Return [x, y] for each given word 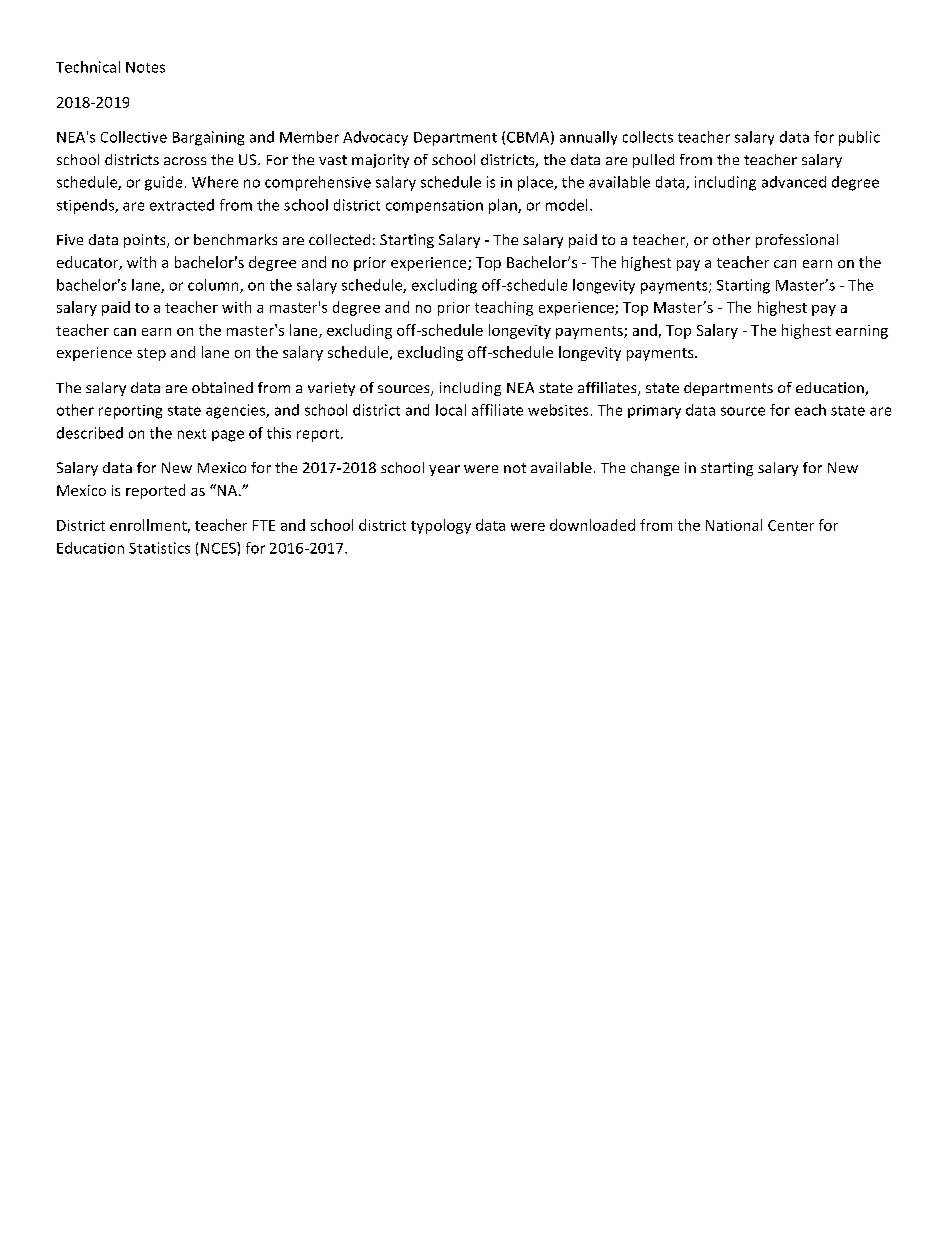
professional [797, 241]
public [859, 138]
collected [339, 239]
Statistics [159, 548]
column [214, 286]
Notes [145, 67]
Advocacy [375, 138]
